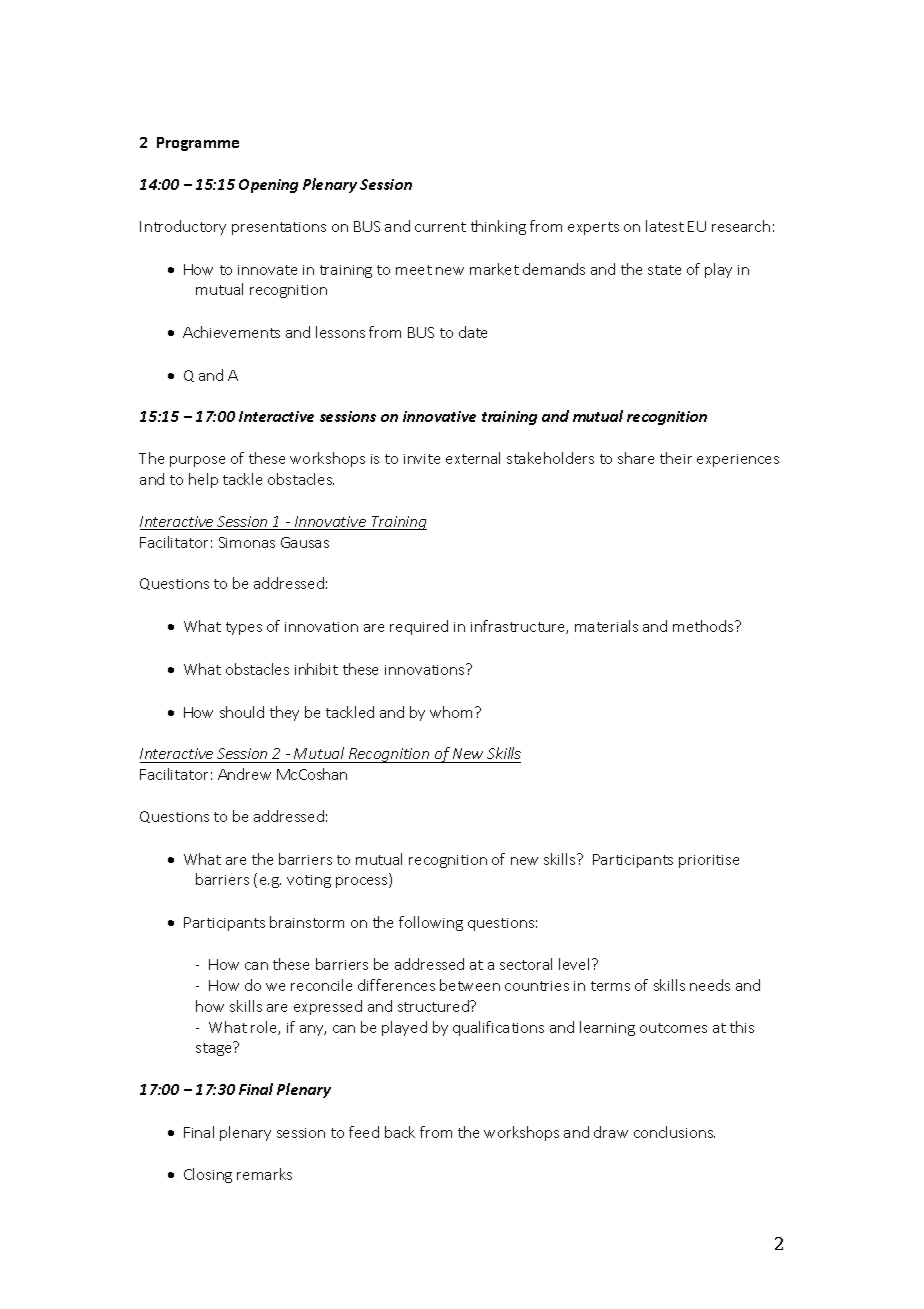 The width and height of the screenshot is (924, 1309). Describe the element at coordinates (665, 226) in the screenshot. I see `latest` at that location.
